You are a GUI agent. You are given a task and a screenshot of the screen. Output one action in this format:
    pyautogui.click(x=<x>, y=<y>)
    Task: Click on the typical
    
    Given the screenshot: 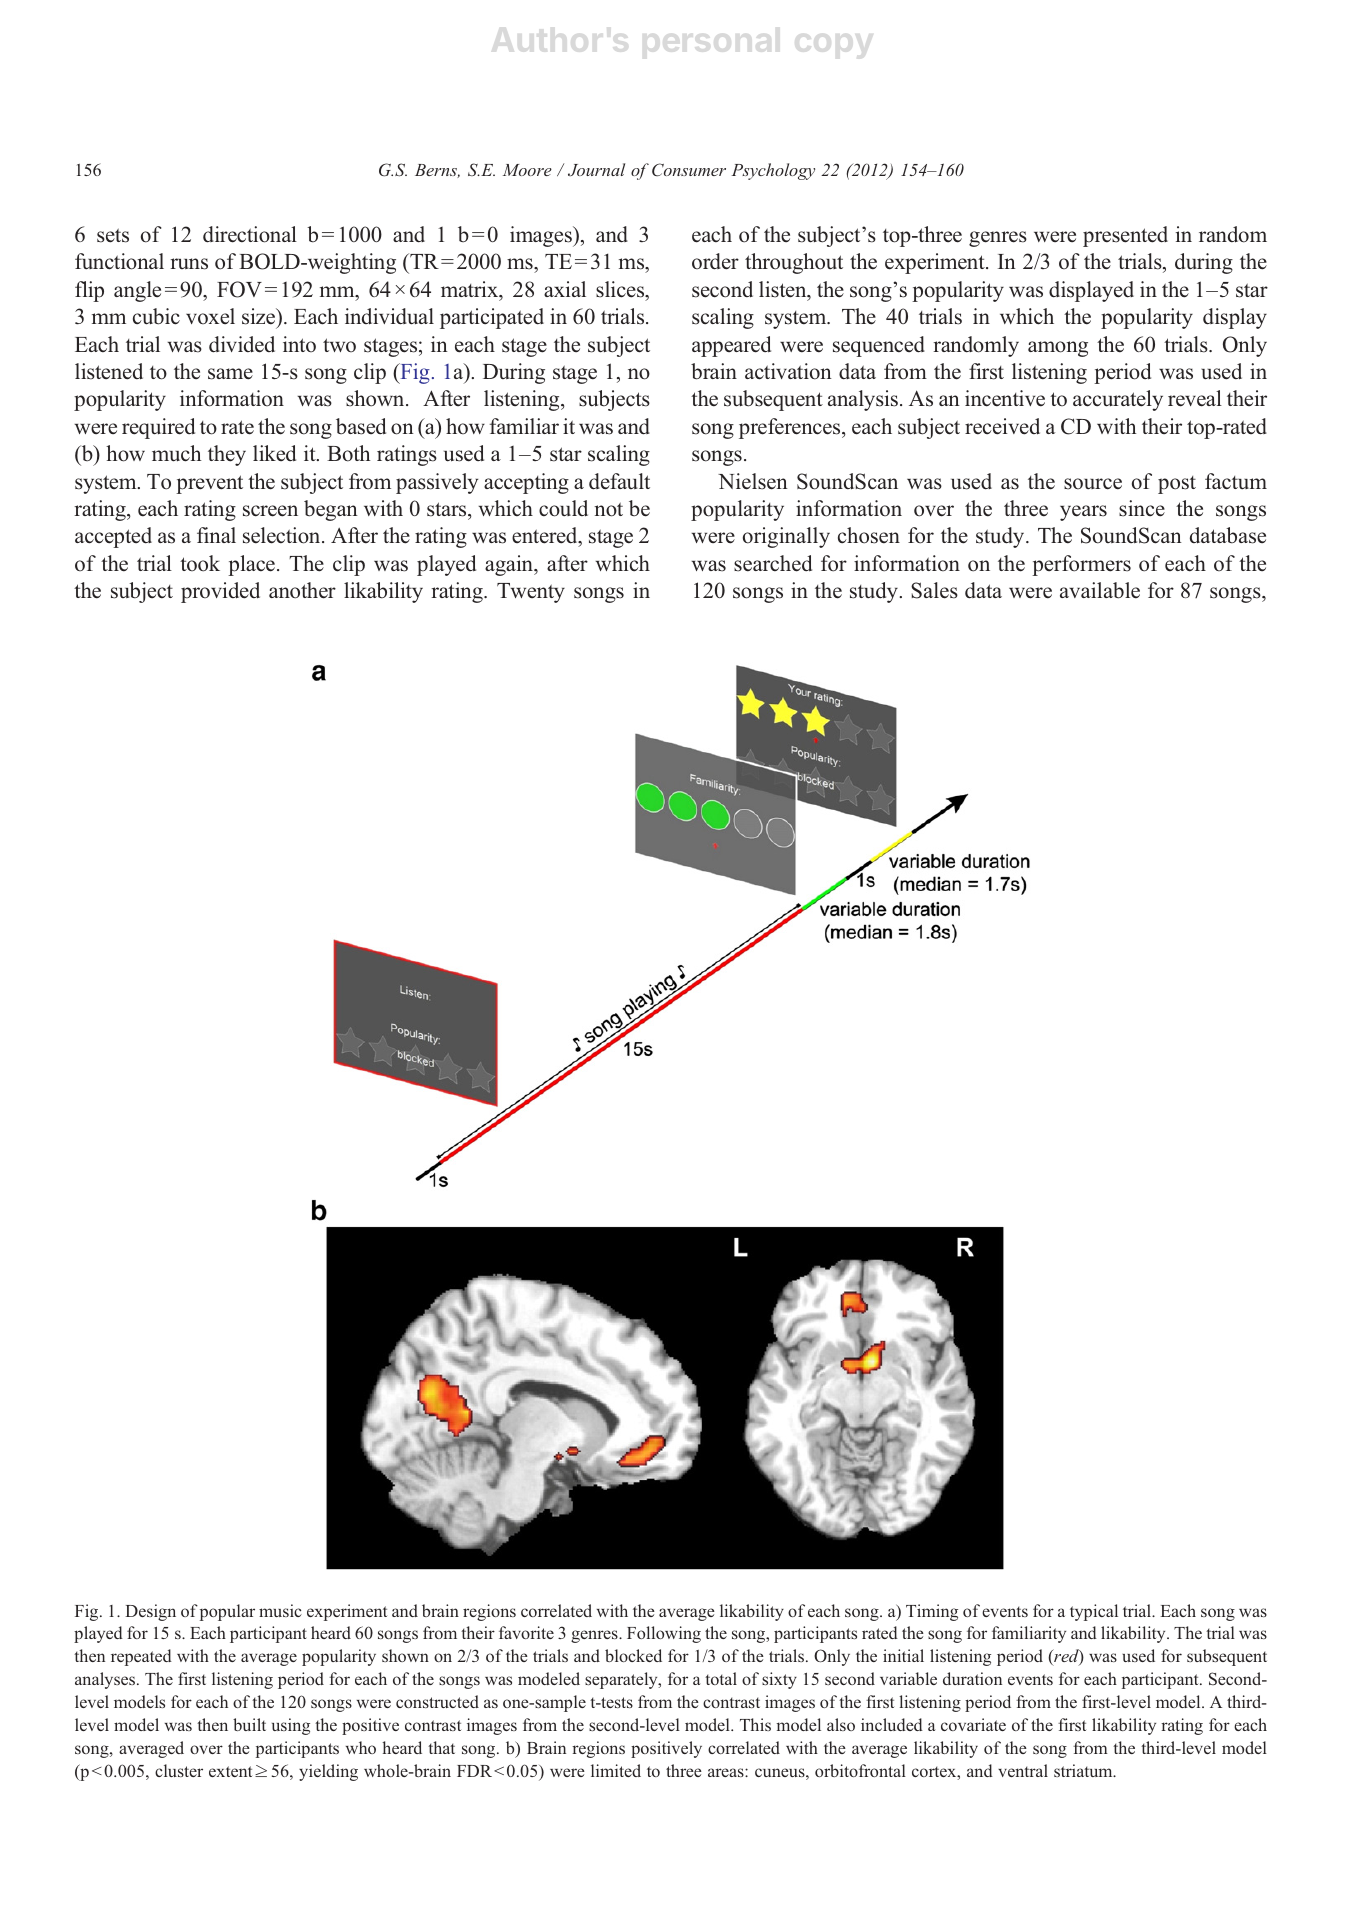 What is the action you would take?
    pyautogui.click(x=1094, y=1612)
